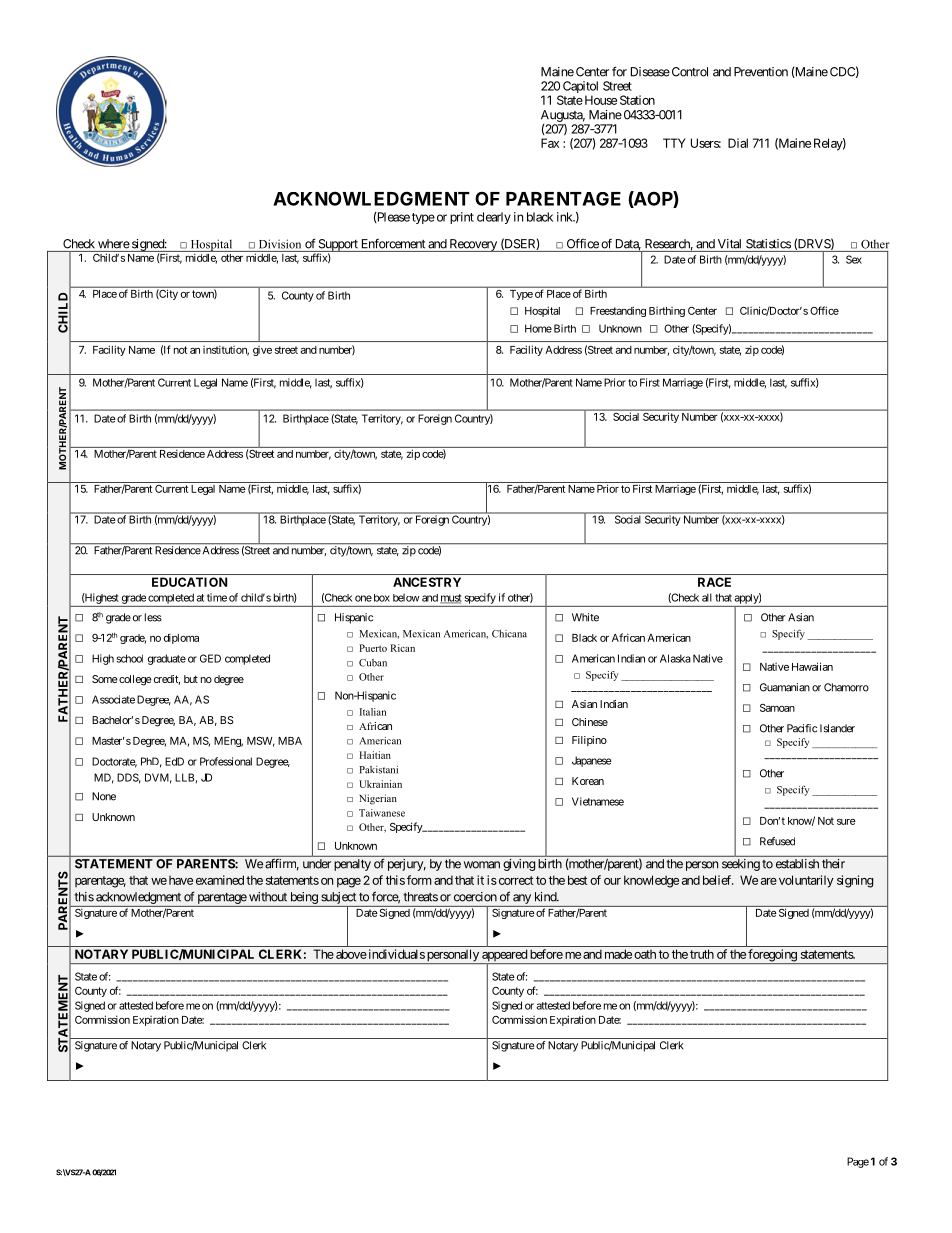  Describe the element at coordinates (451, 599) in the screenshot. I see `must` at that location.
